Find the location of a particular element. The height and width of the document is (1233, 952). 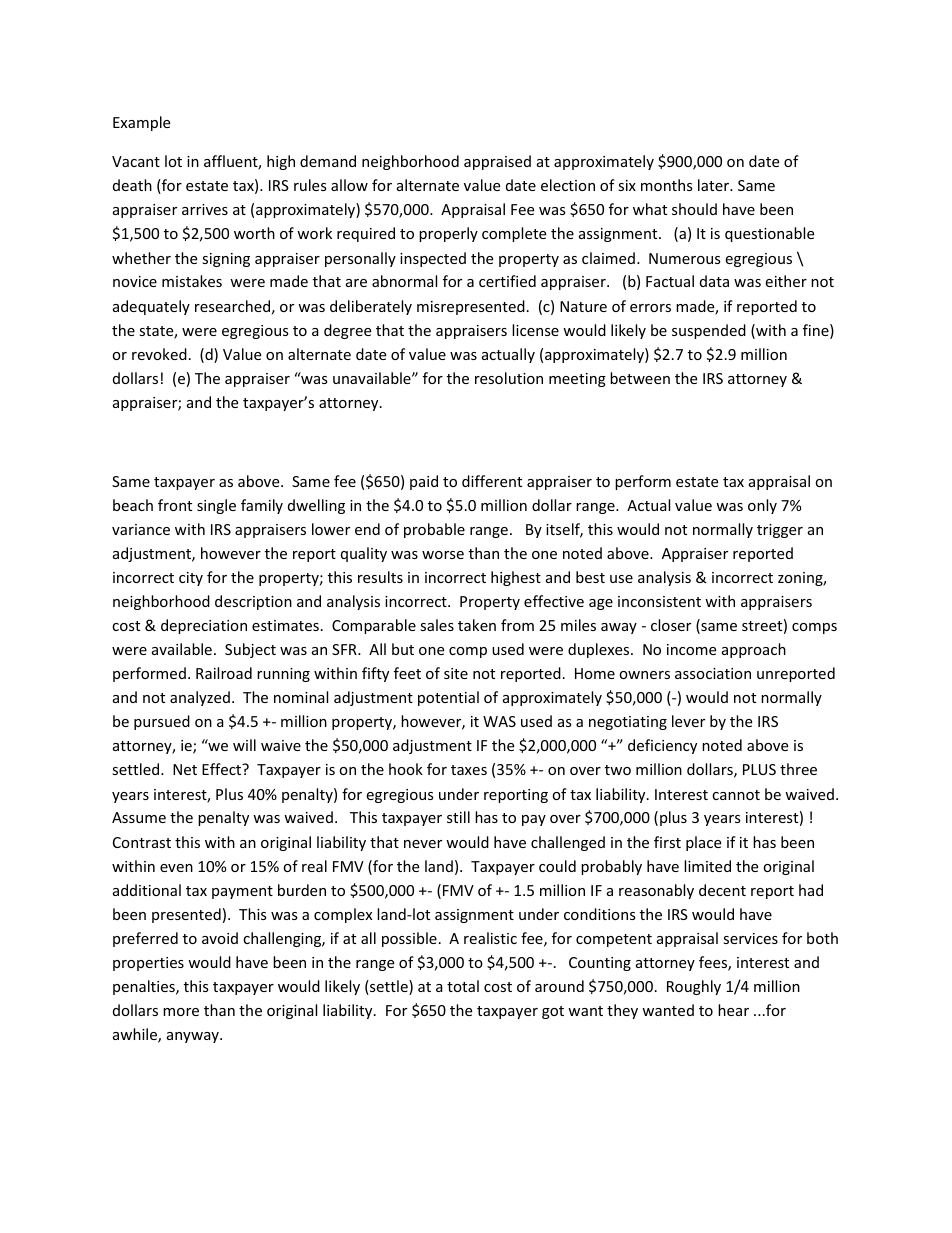

hear is located at coordinates (733, 1010).
